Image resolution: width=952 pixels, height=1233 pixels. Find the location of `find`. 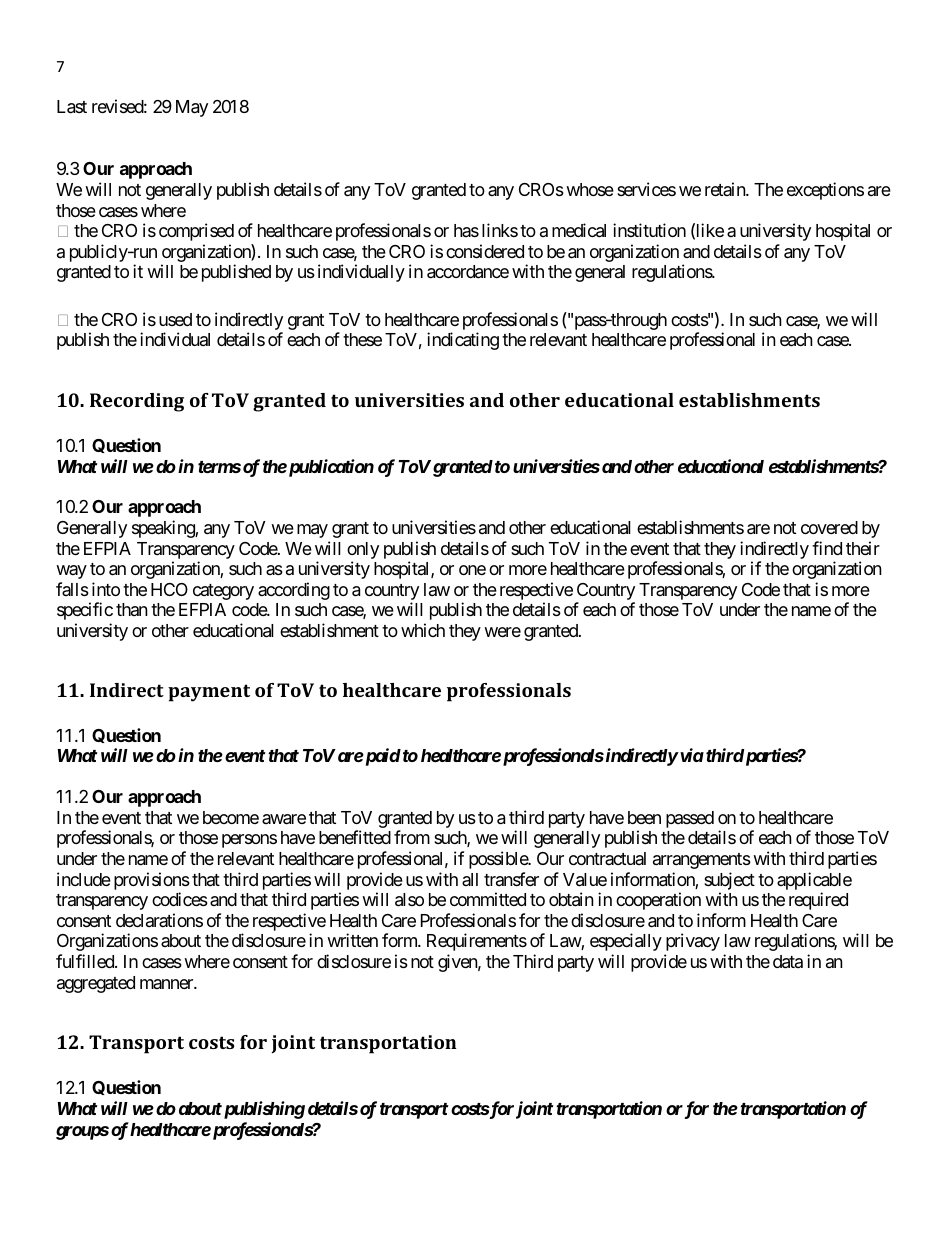

find is located at coordinates (827, 548).
